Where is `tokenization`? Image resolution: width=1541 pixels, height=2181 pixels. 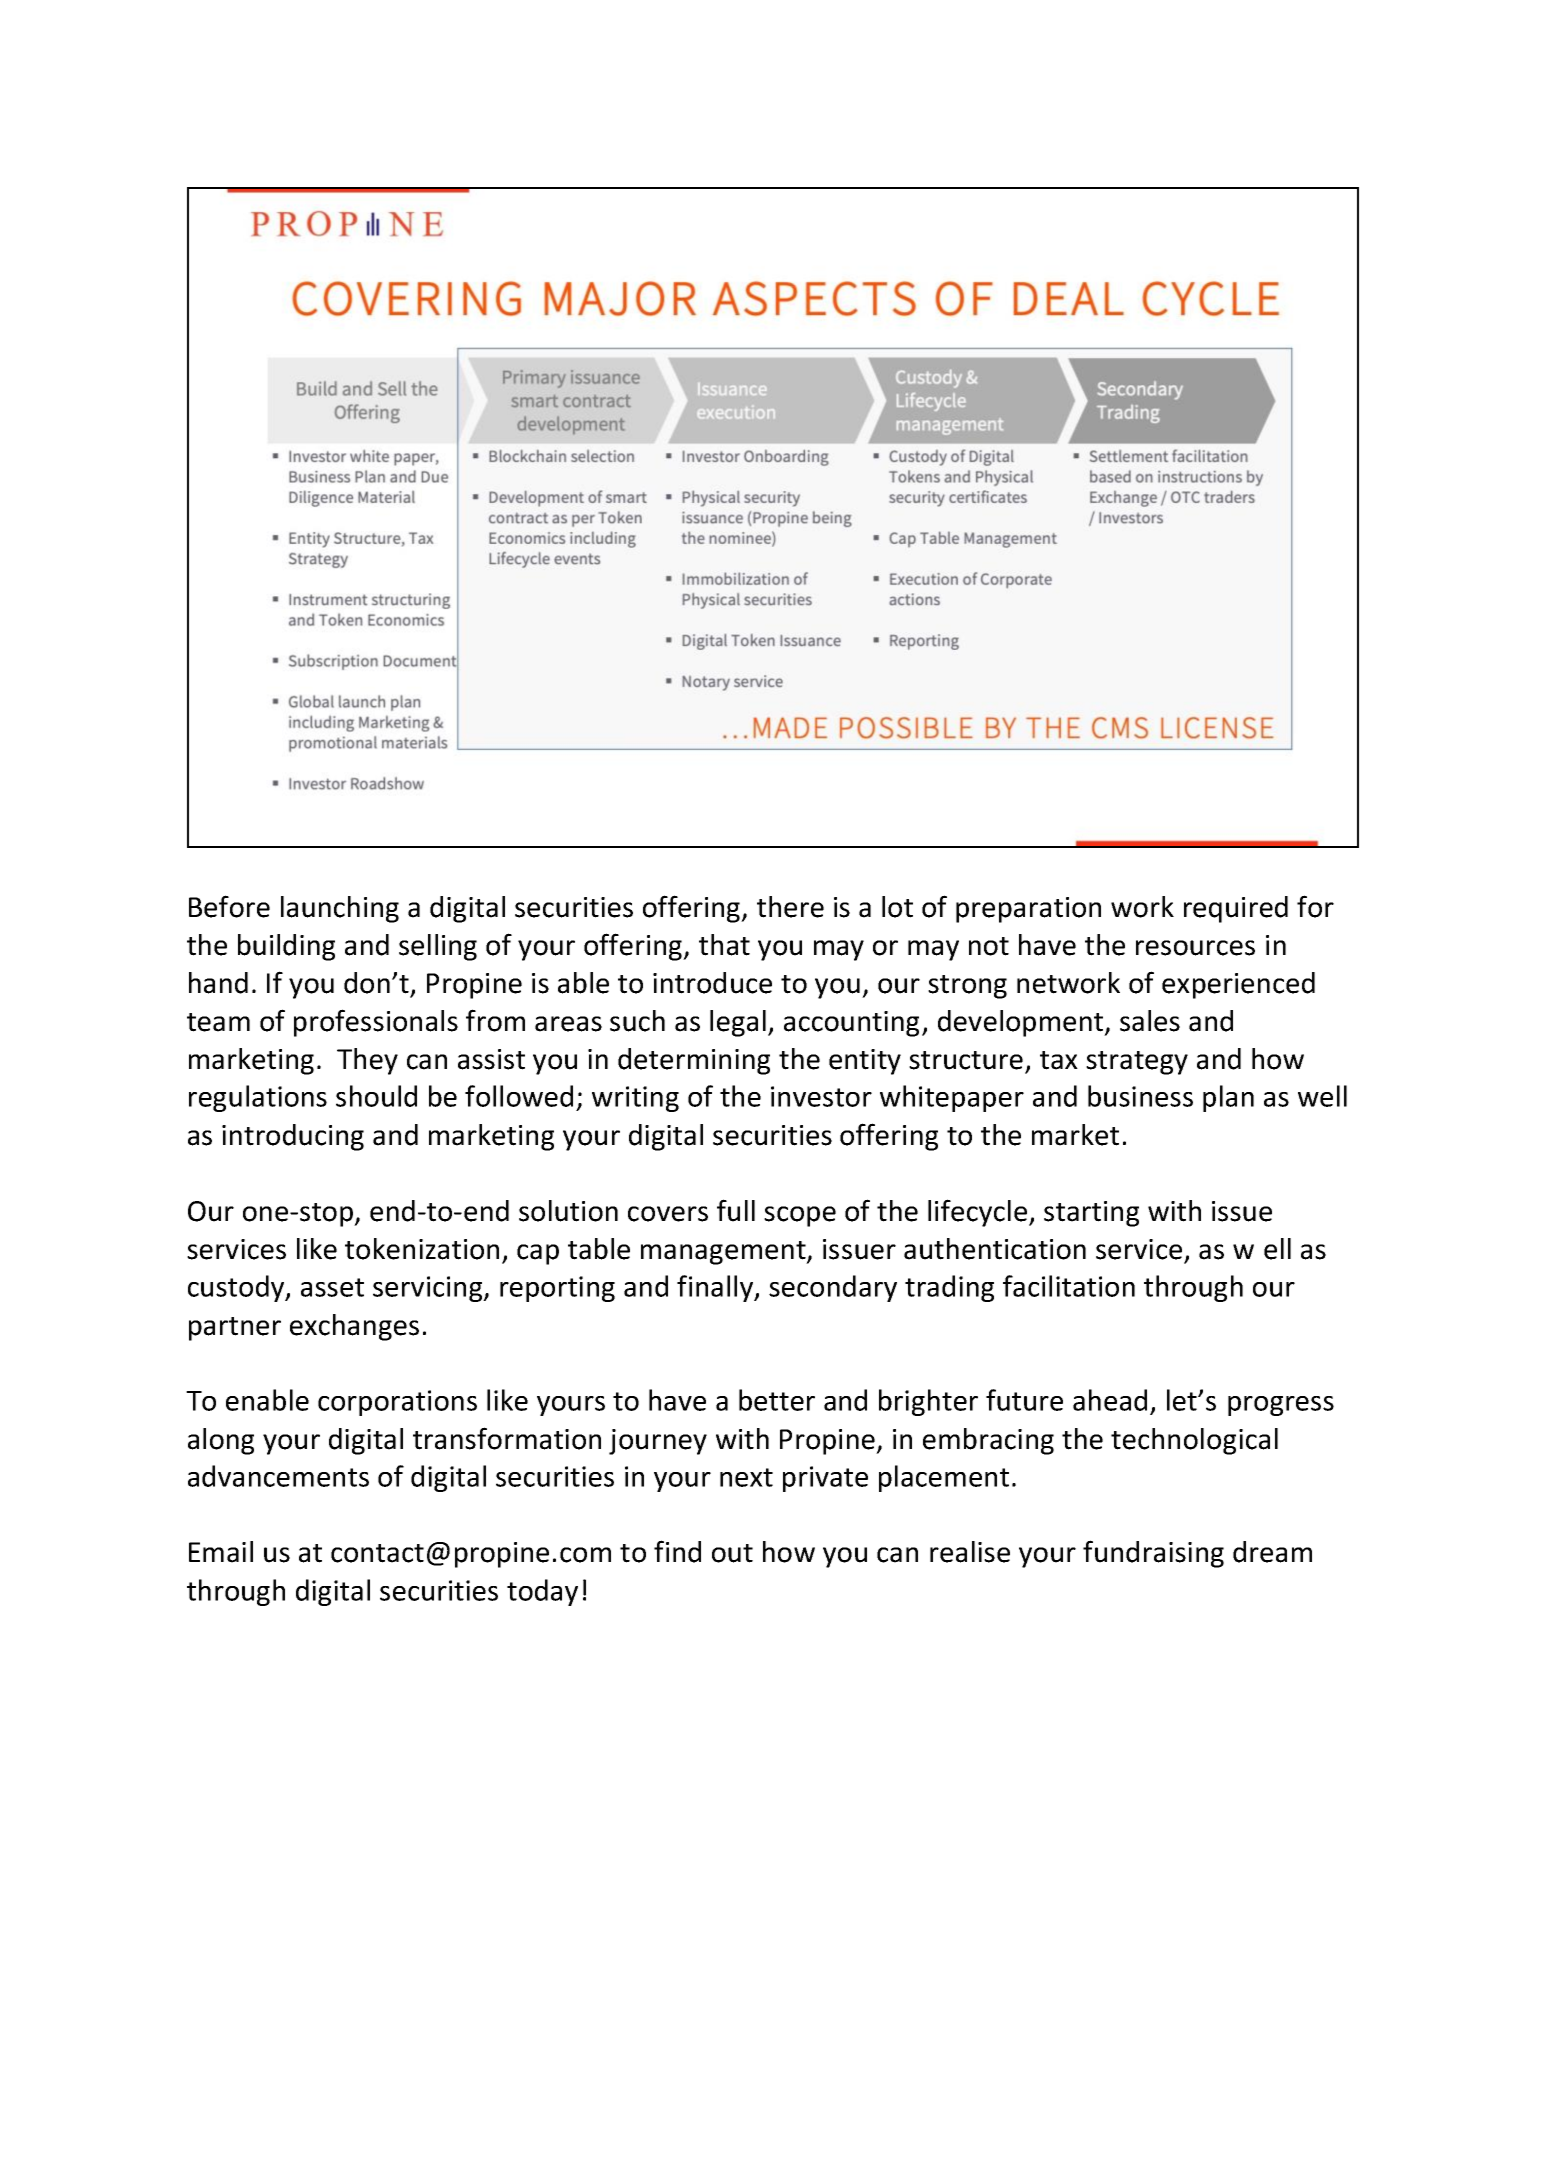 tokenization is located at coordinates (422, 1249).
